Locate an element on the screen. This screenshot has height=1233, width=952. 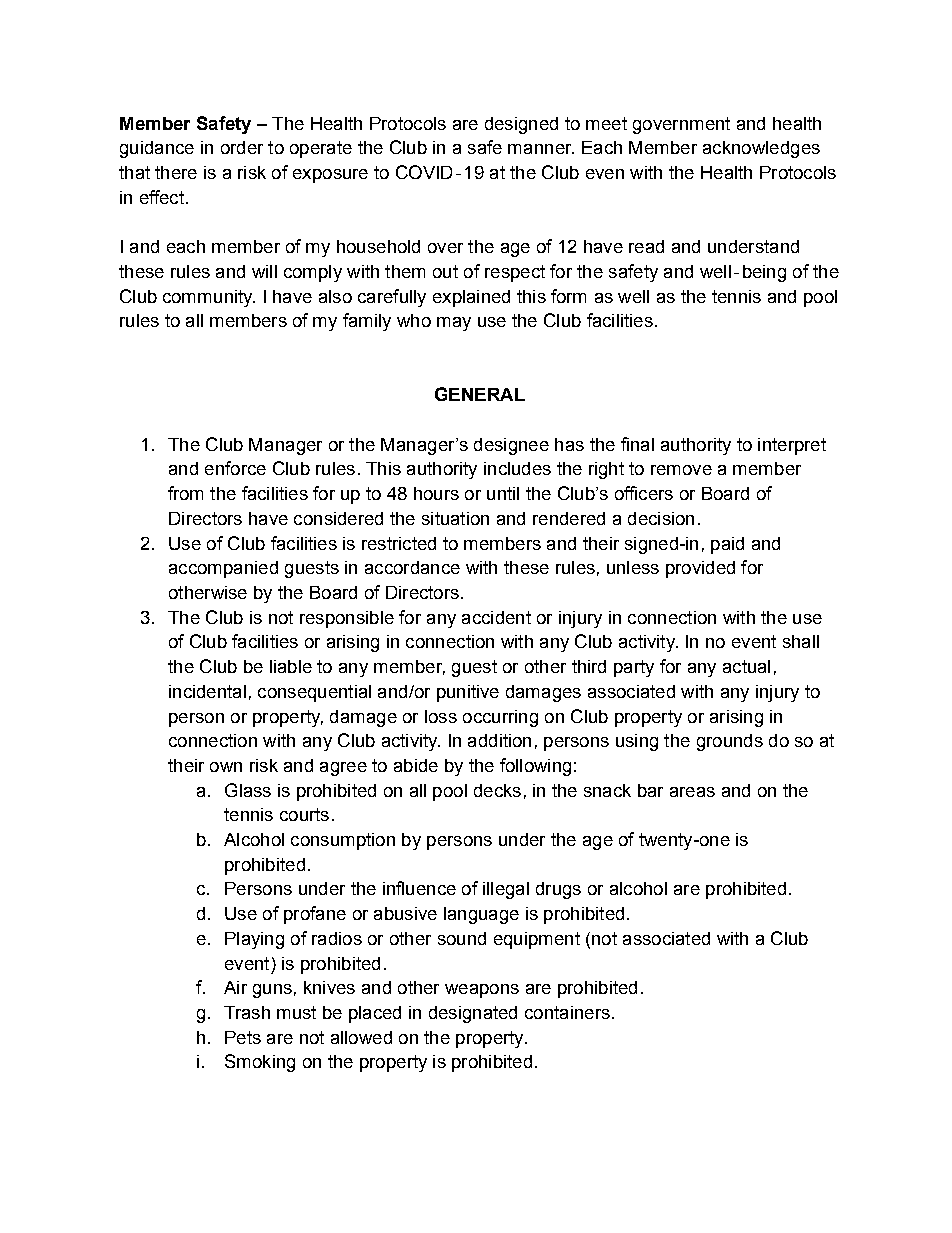
Pets is located at coordinates (243, 1037).
